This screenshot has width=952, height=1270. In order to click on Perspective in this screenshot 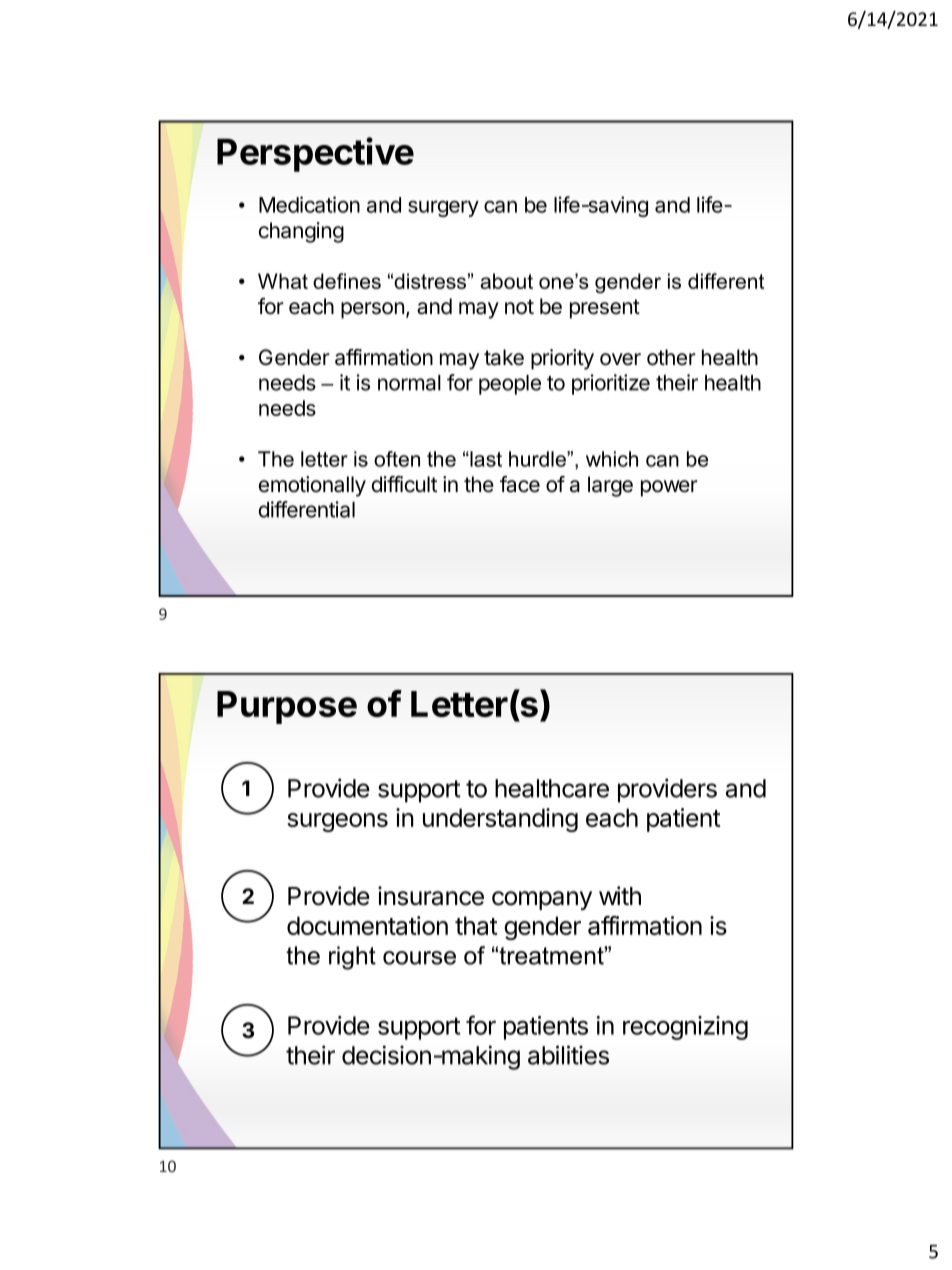, I will do `click(315, 154)`.
